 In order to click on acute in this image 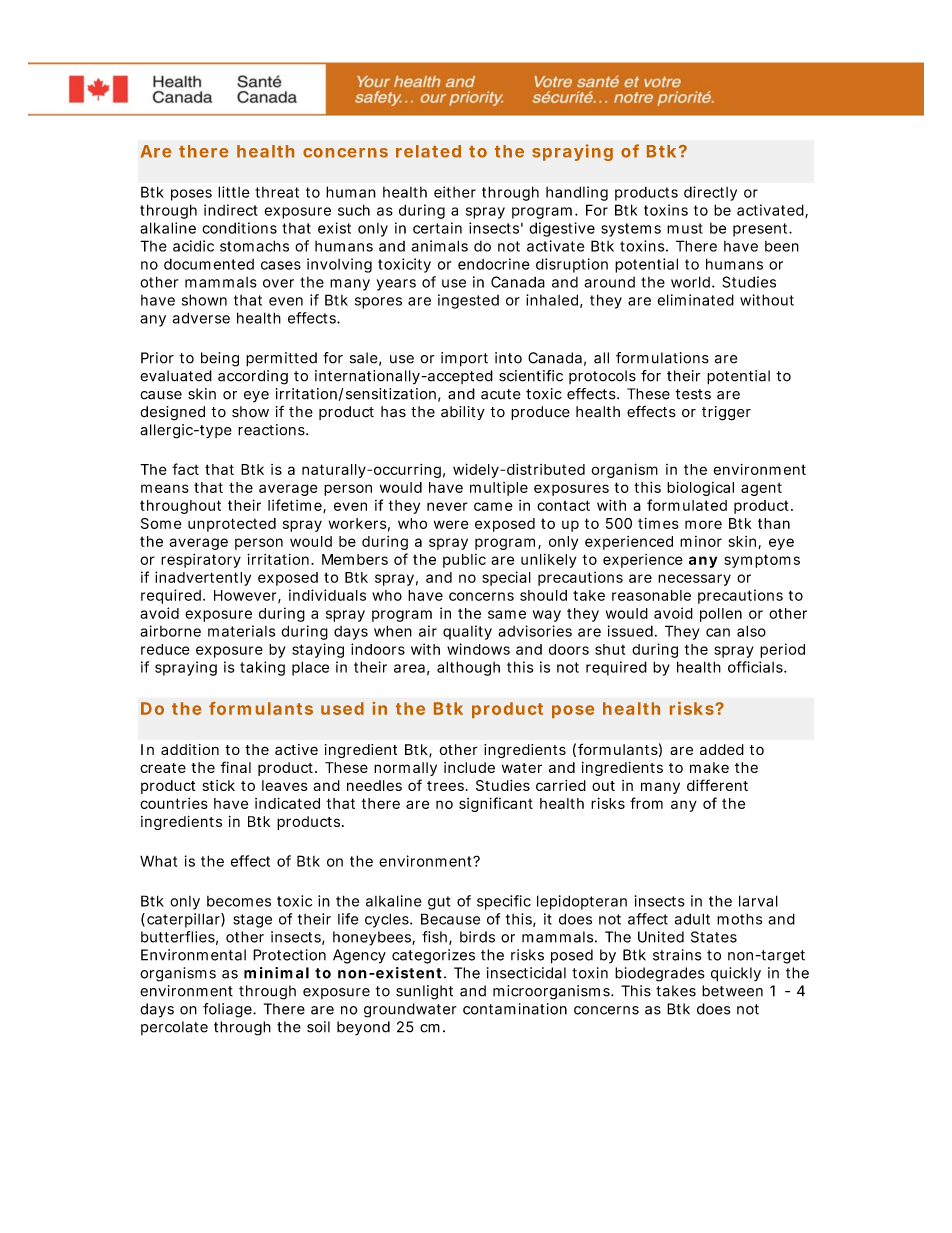, I will do `click(501, 394)`.
